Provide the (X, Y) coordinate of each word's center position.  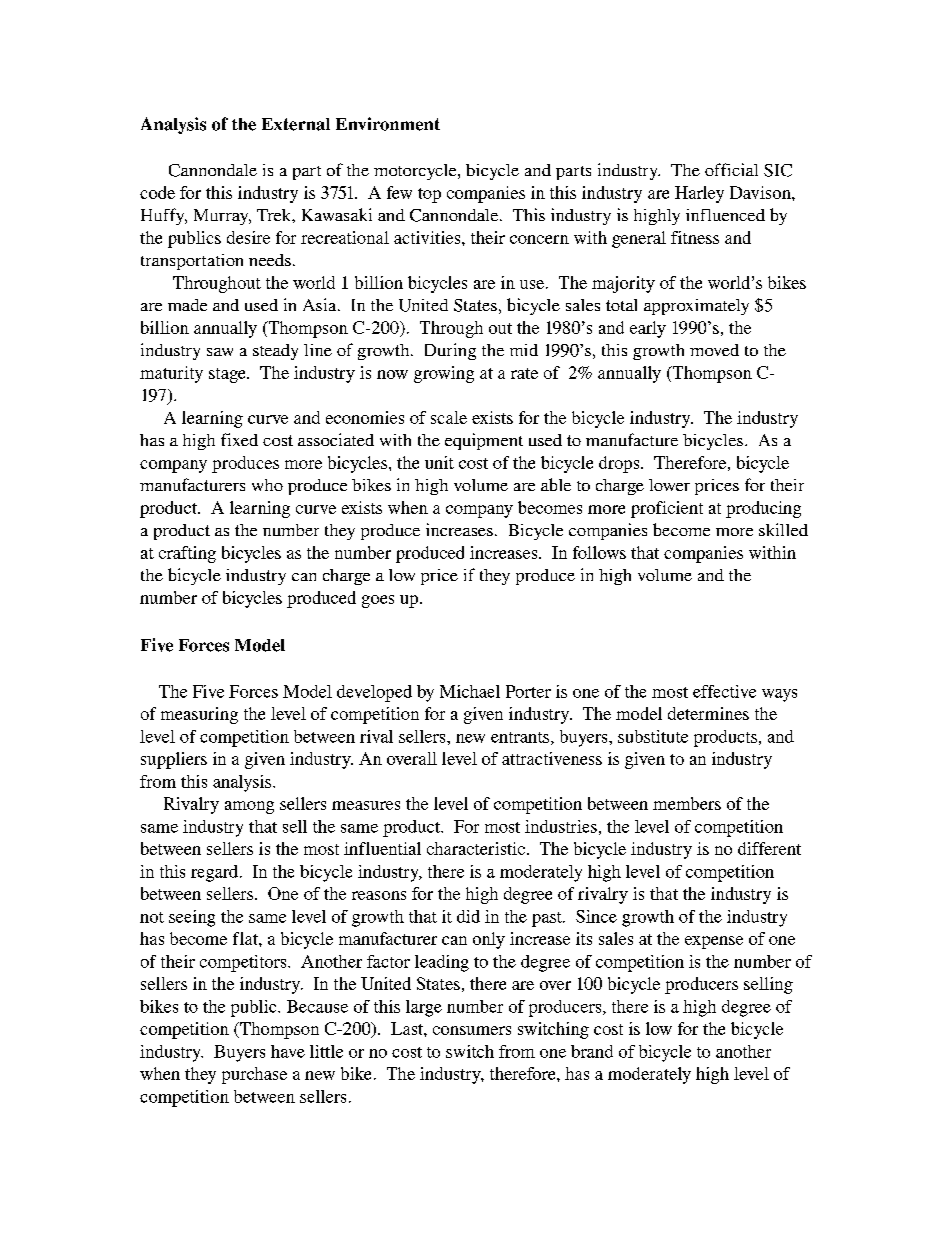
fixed (239, 439)
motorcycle (416, 172)
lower (669, 485)
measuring (199, 715)
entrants (521, 738)
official (731, 169)
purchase (254, 1075)
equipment (484, 441)
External (296, 124)
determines (708, 713)
